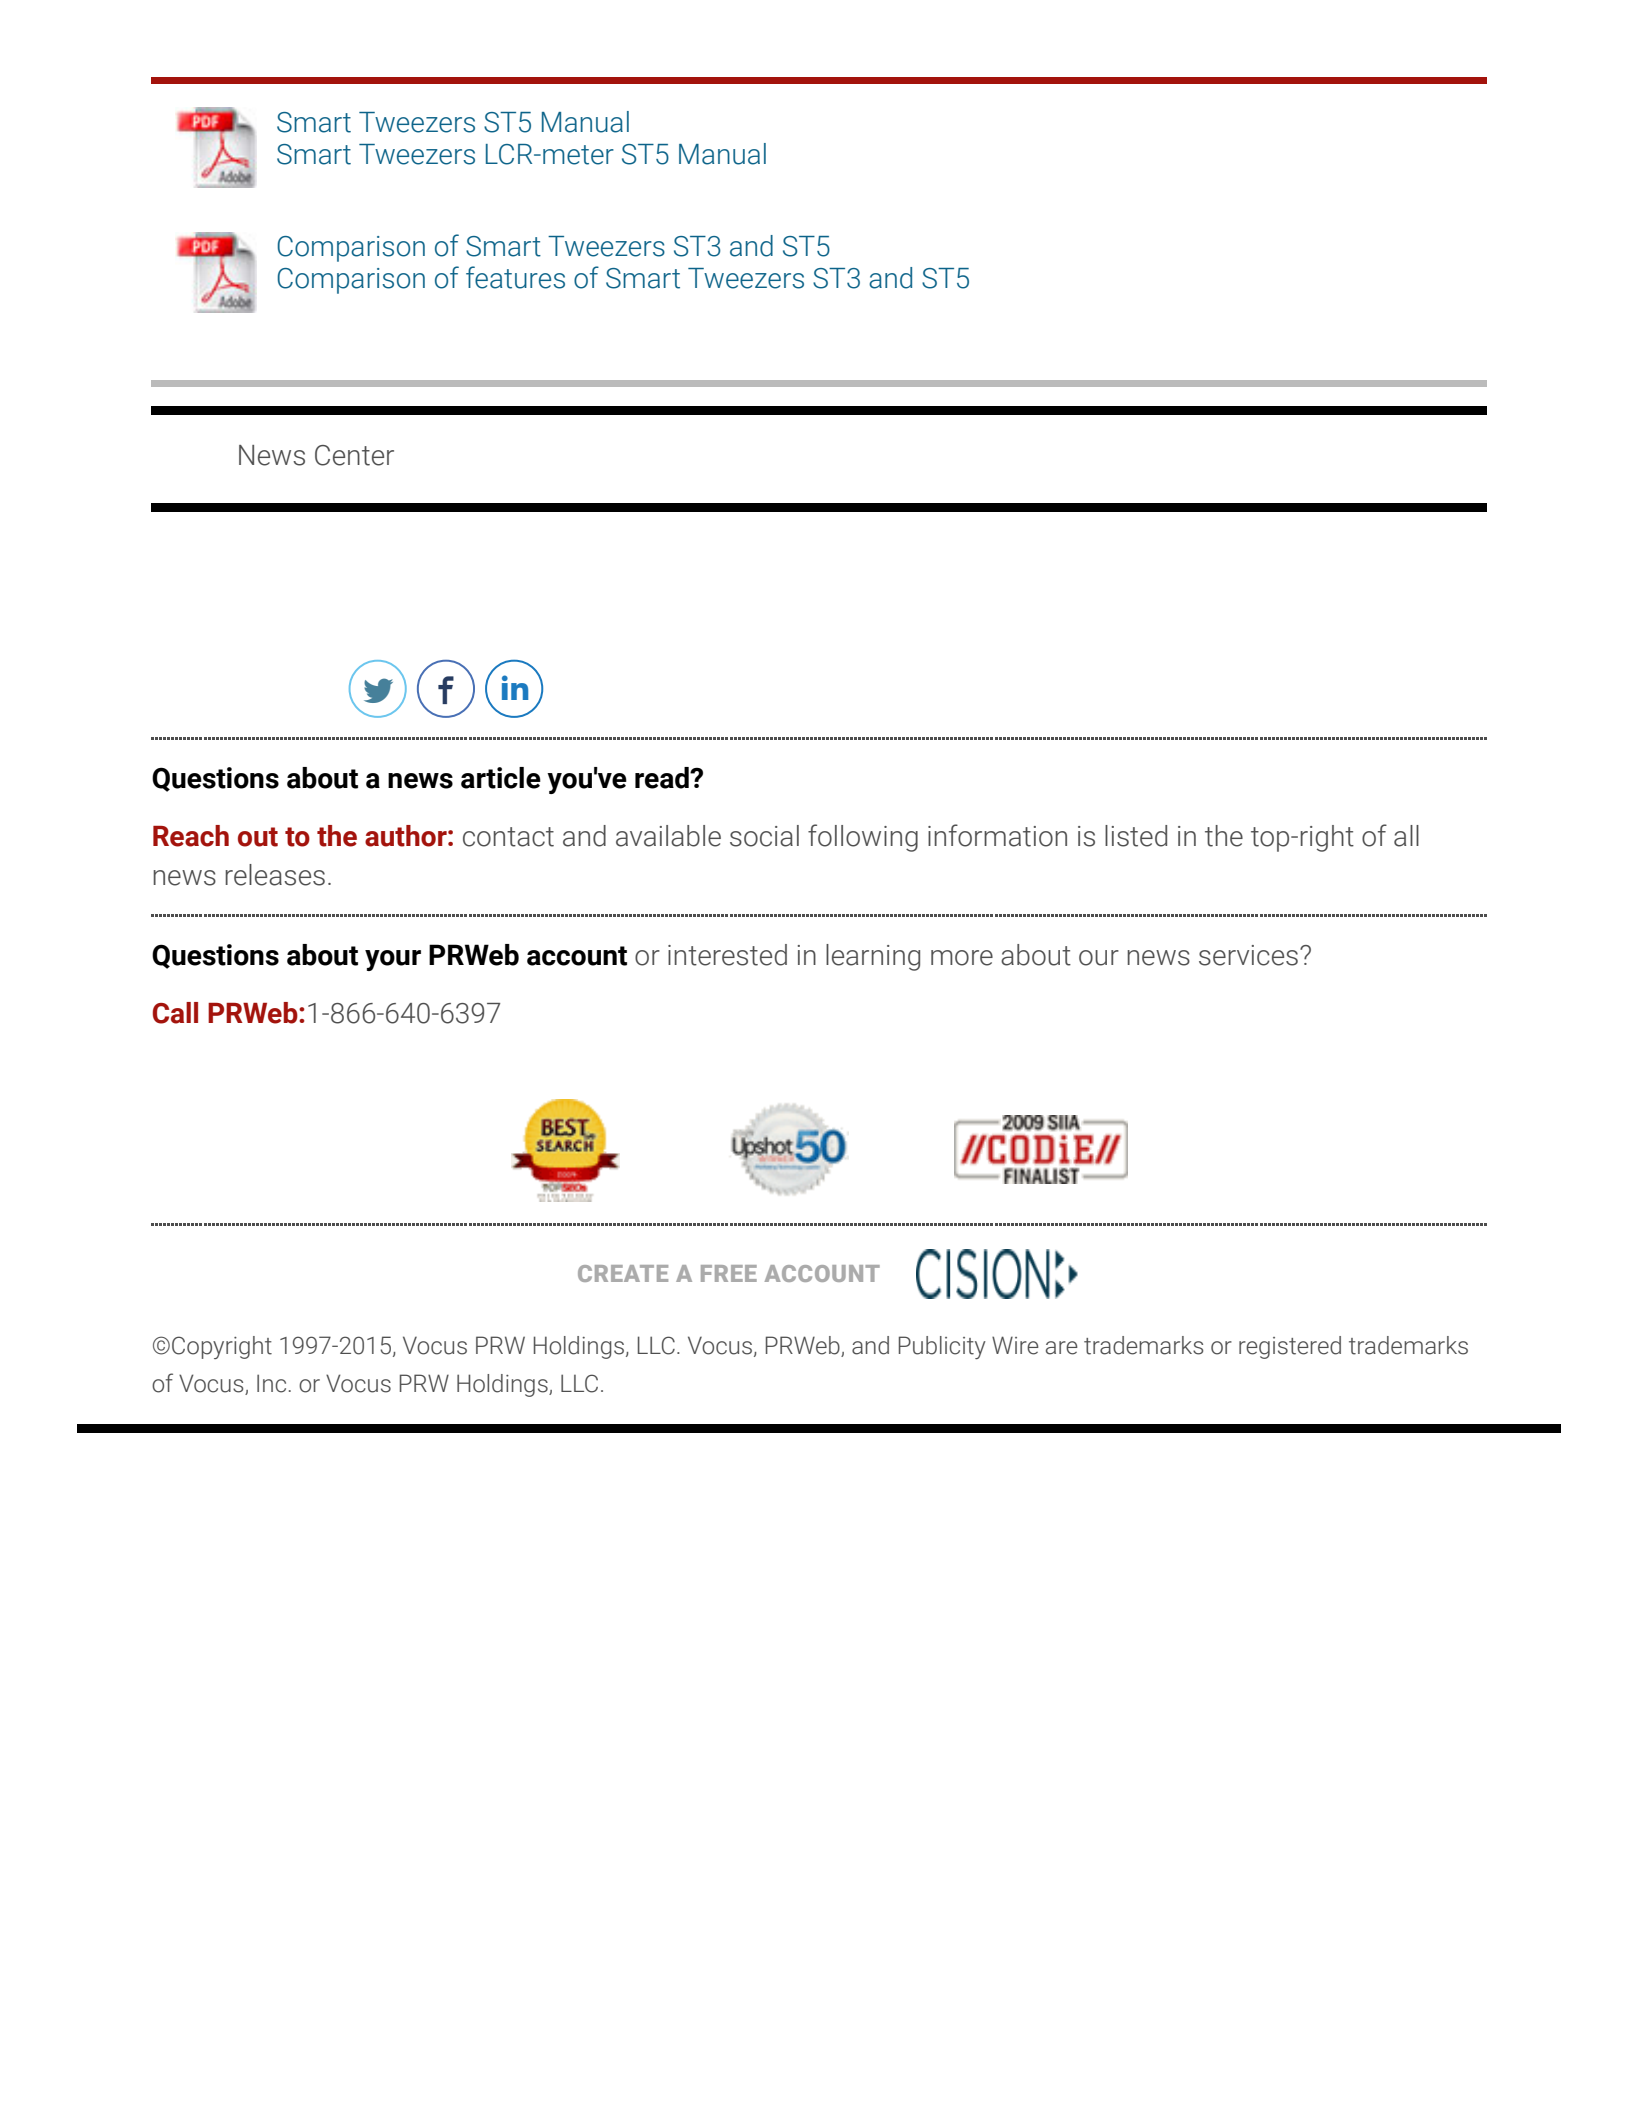  I want to click on are, so click(1062, 1348).
